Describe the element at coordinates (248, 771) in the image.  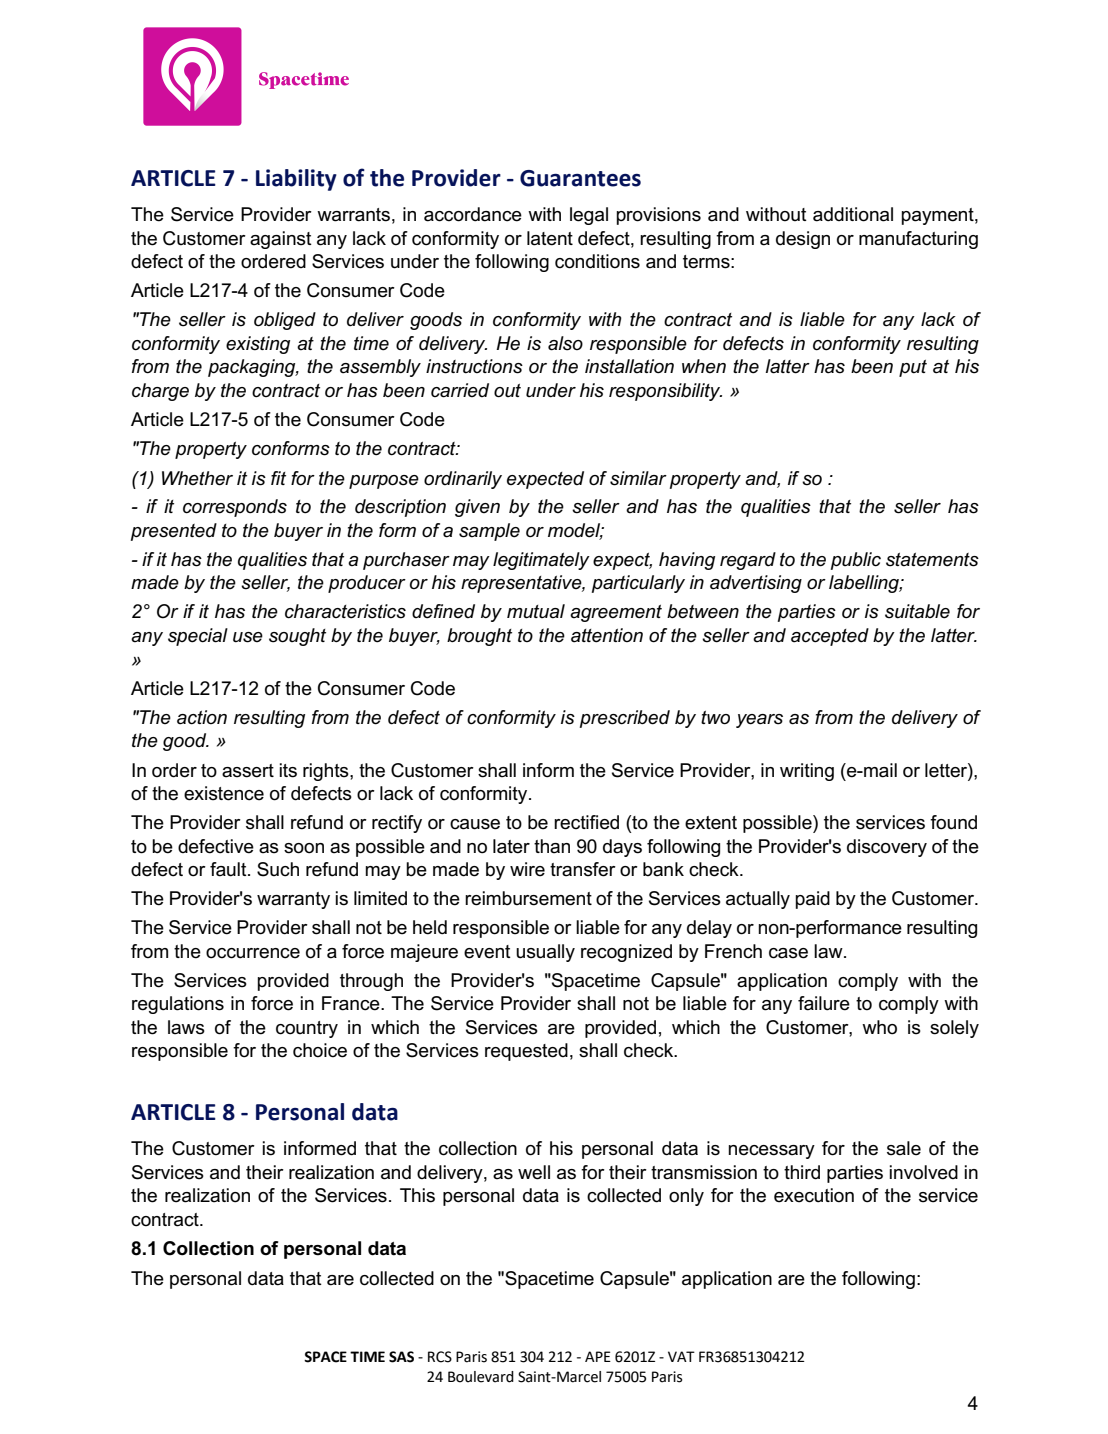
I see `assert` at that location.
